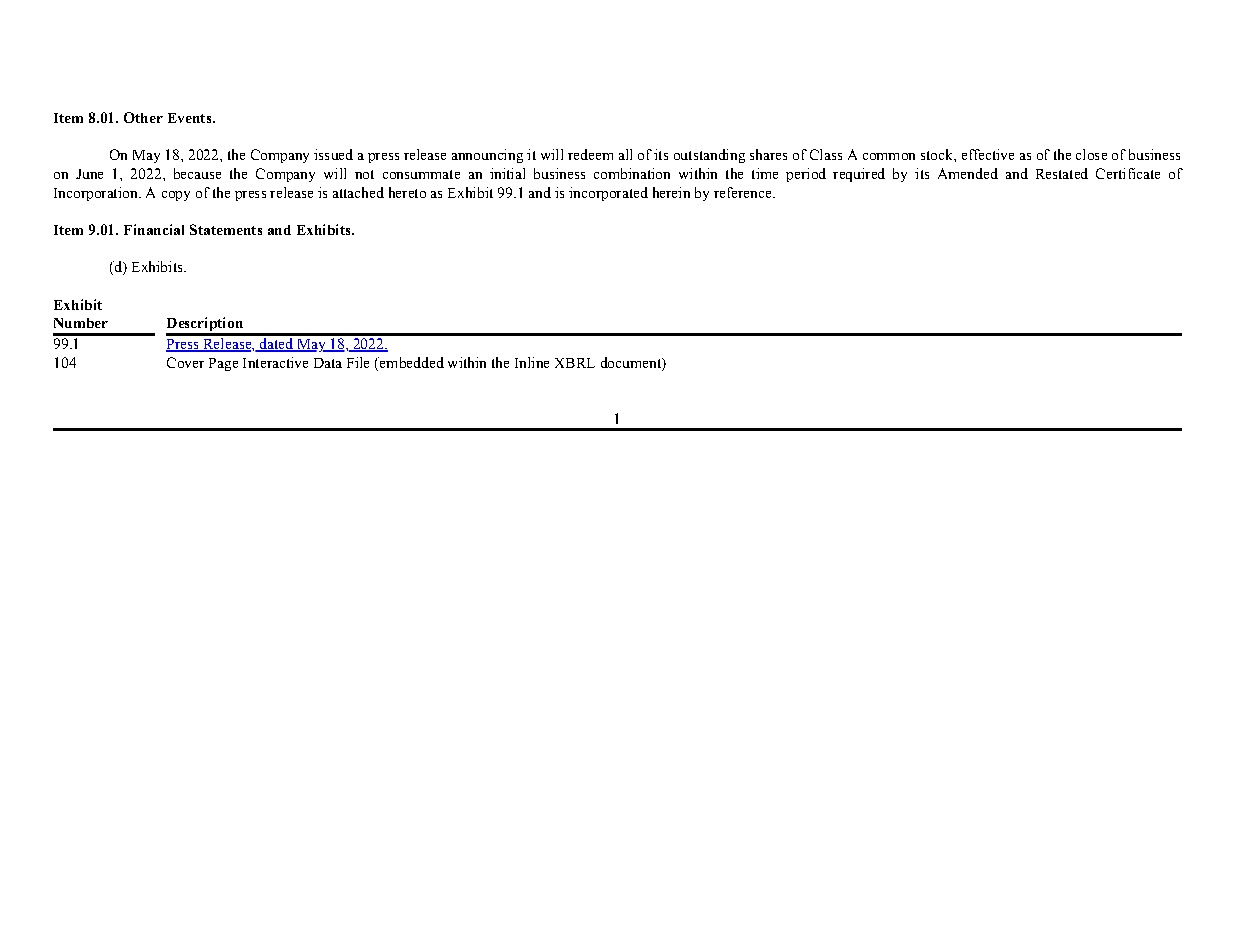 This page has height=952, width=1233. Describe the element at coordinates (532, 362) in the page. I see `Inline` at that location.
